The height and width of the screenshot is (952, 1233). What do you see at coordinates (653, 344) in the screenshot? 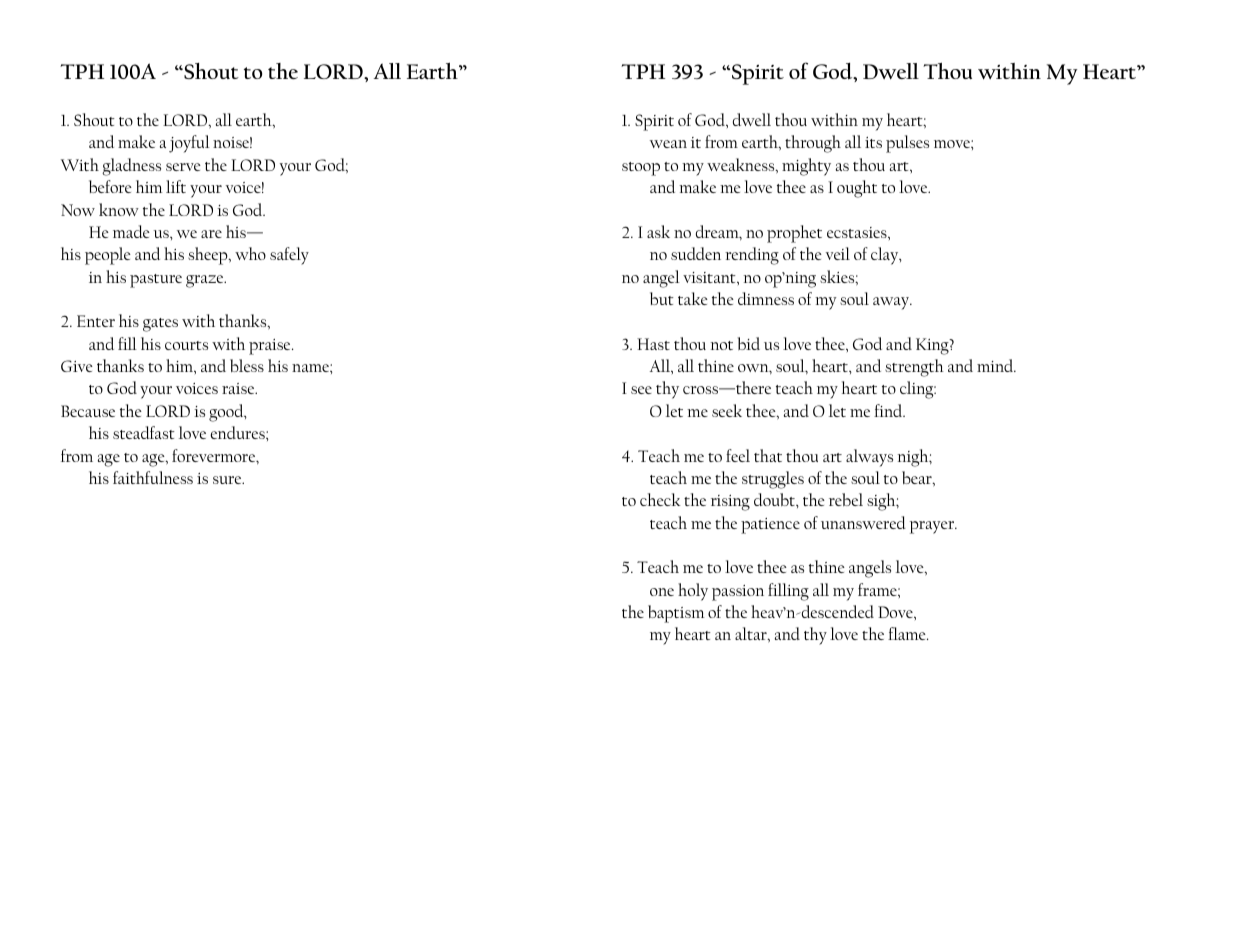
I see `Hast` at bounding box center [653, 344].
